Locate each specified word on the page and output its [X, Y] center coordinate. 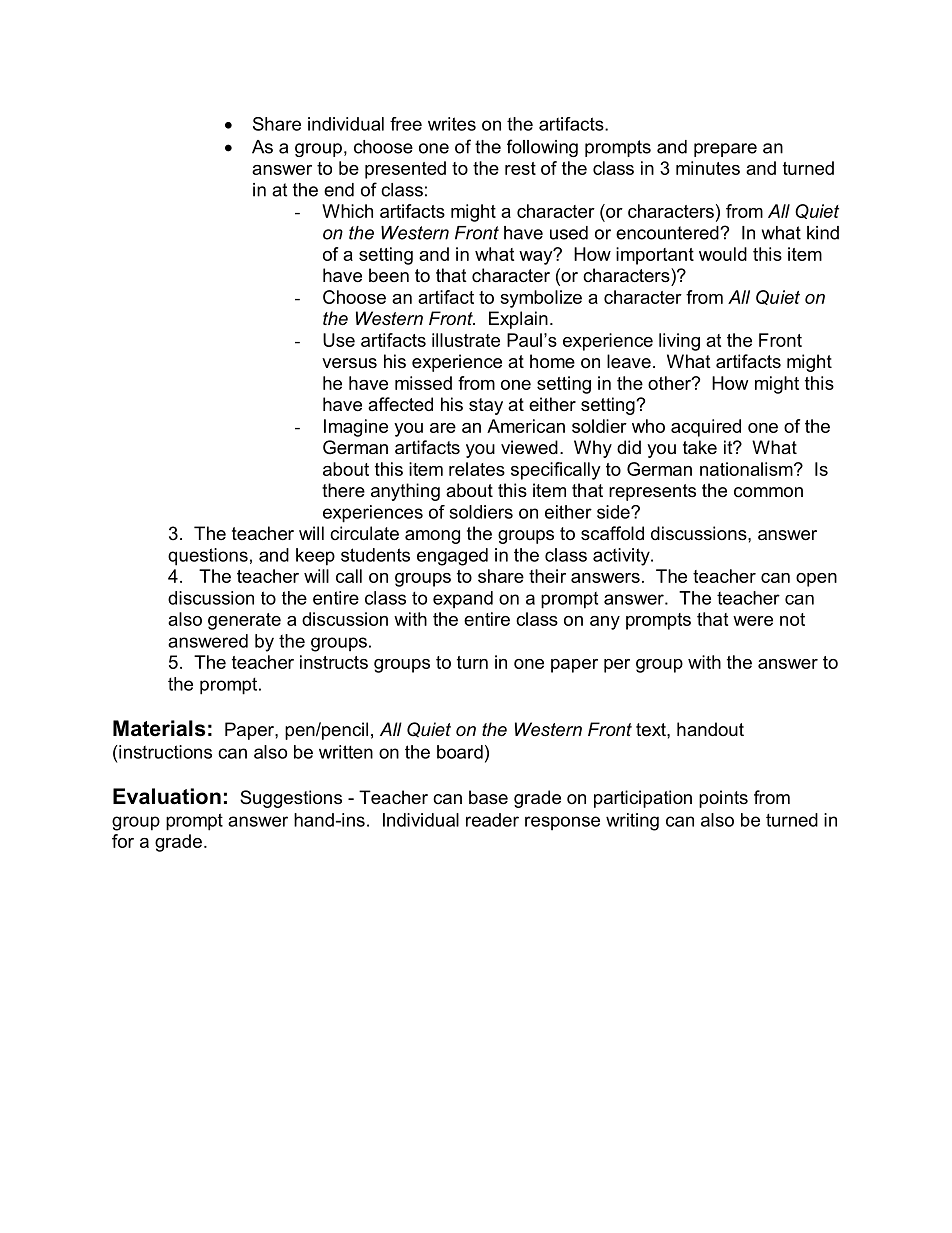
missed [423, 383]
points [723, 799]
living [679, 342]
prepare [725, 150]
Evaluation [167, 796]
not [792, 619]
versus [349, 363]
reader [492, 820]
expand [463, 600]
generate [244, 621]
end [339, 190]
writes [452, 124]
